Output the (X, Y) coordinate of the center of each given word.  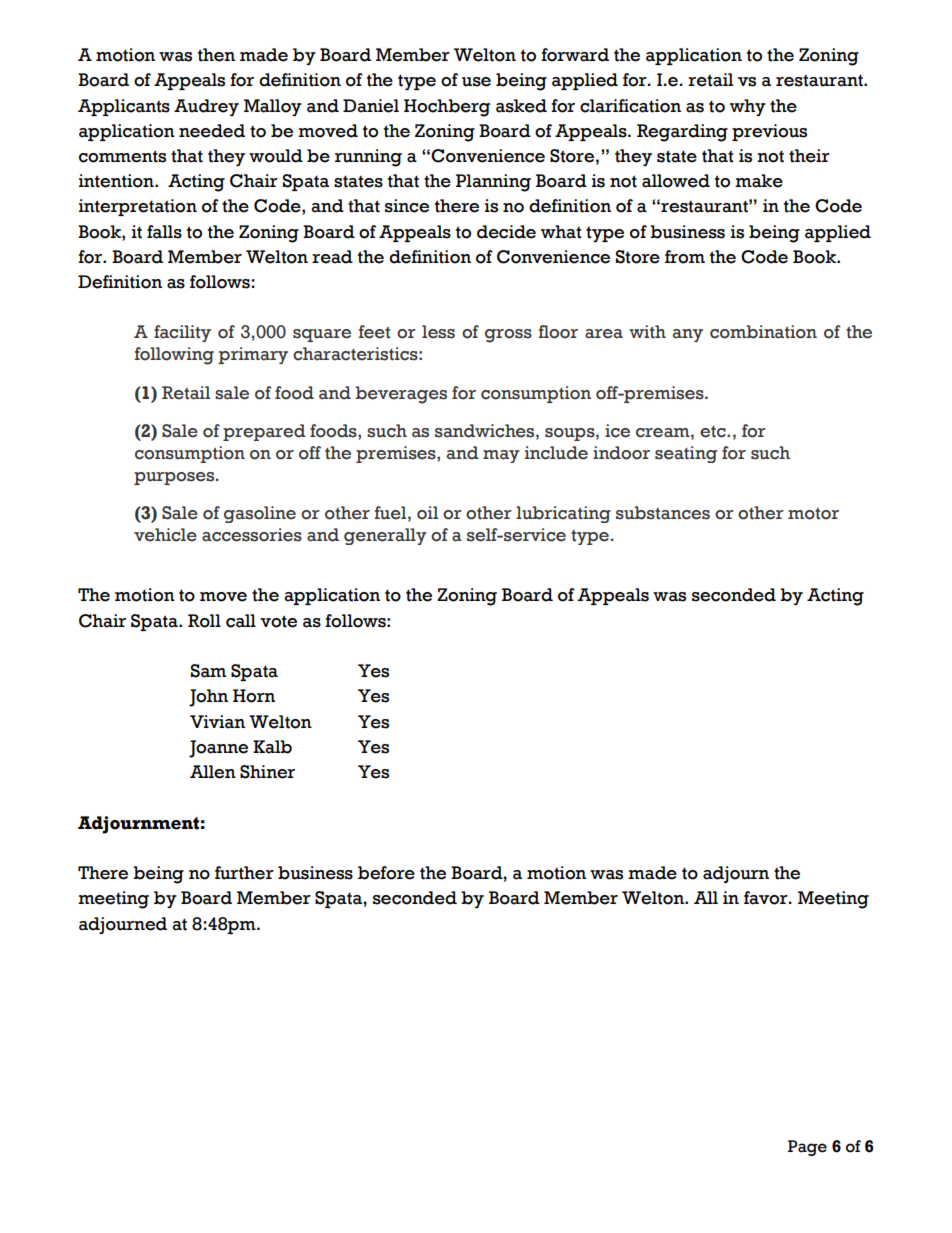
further (244, 873)
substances (663, 513)
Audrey (206, 107)
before (386, 873)
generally (385, 536)
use (476, 82)
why (748, 107)
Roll (204, 621)
